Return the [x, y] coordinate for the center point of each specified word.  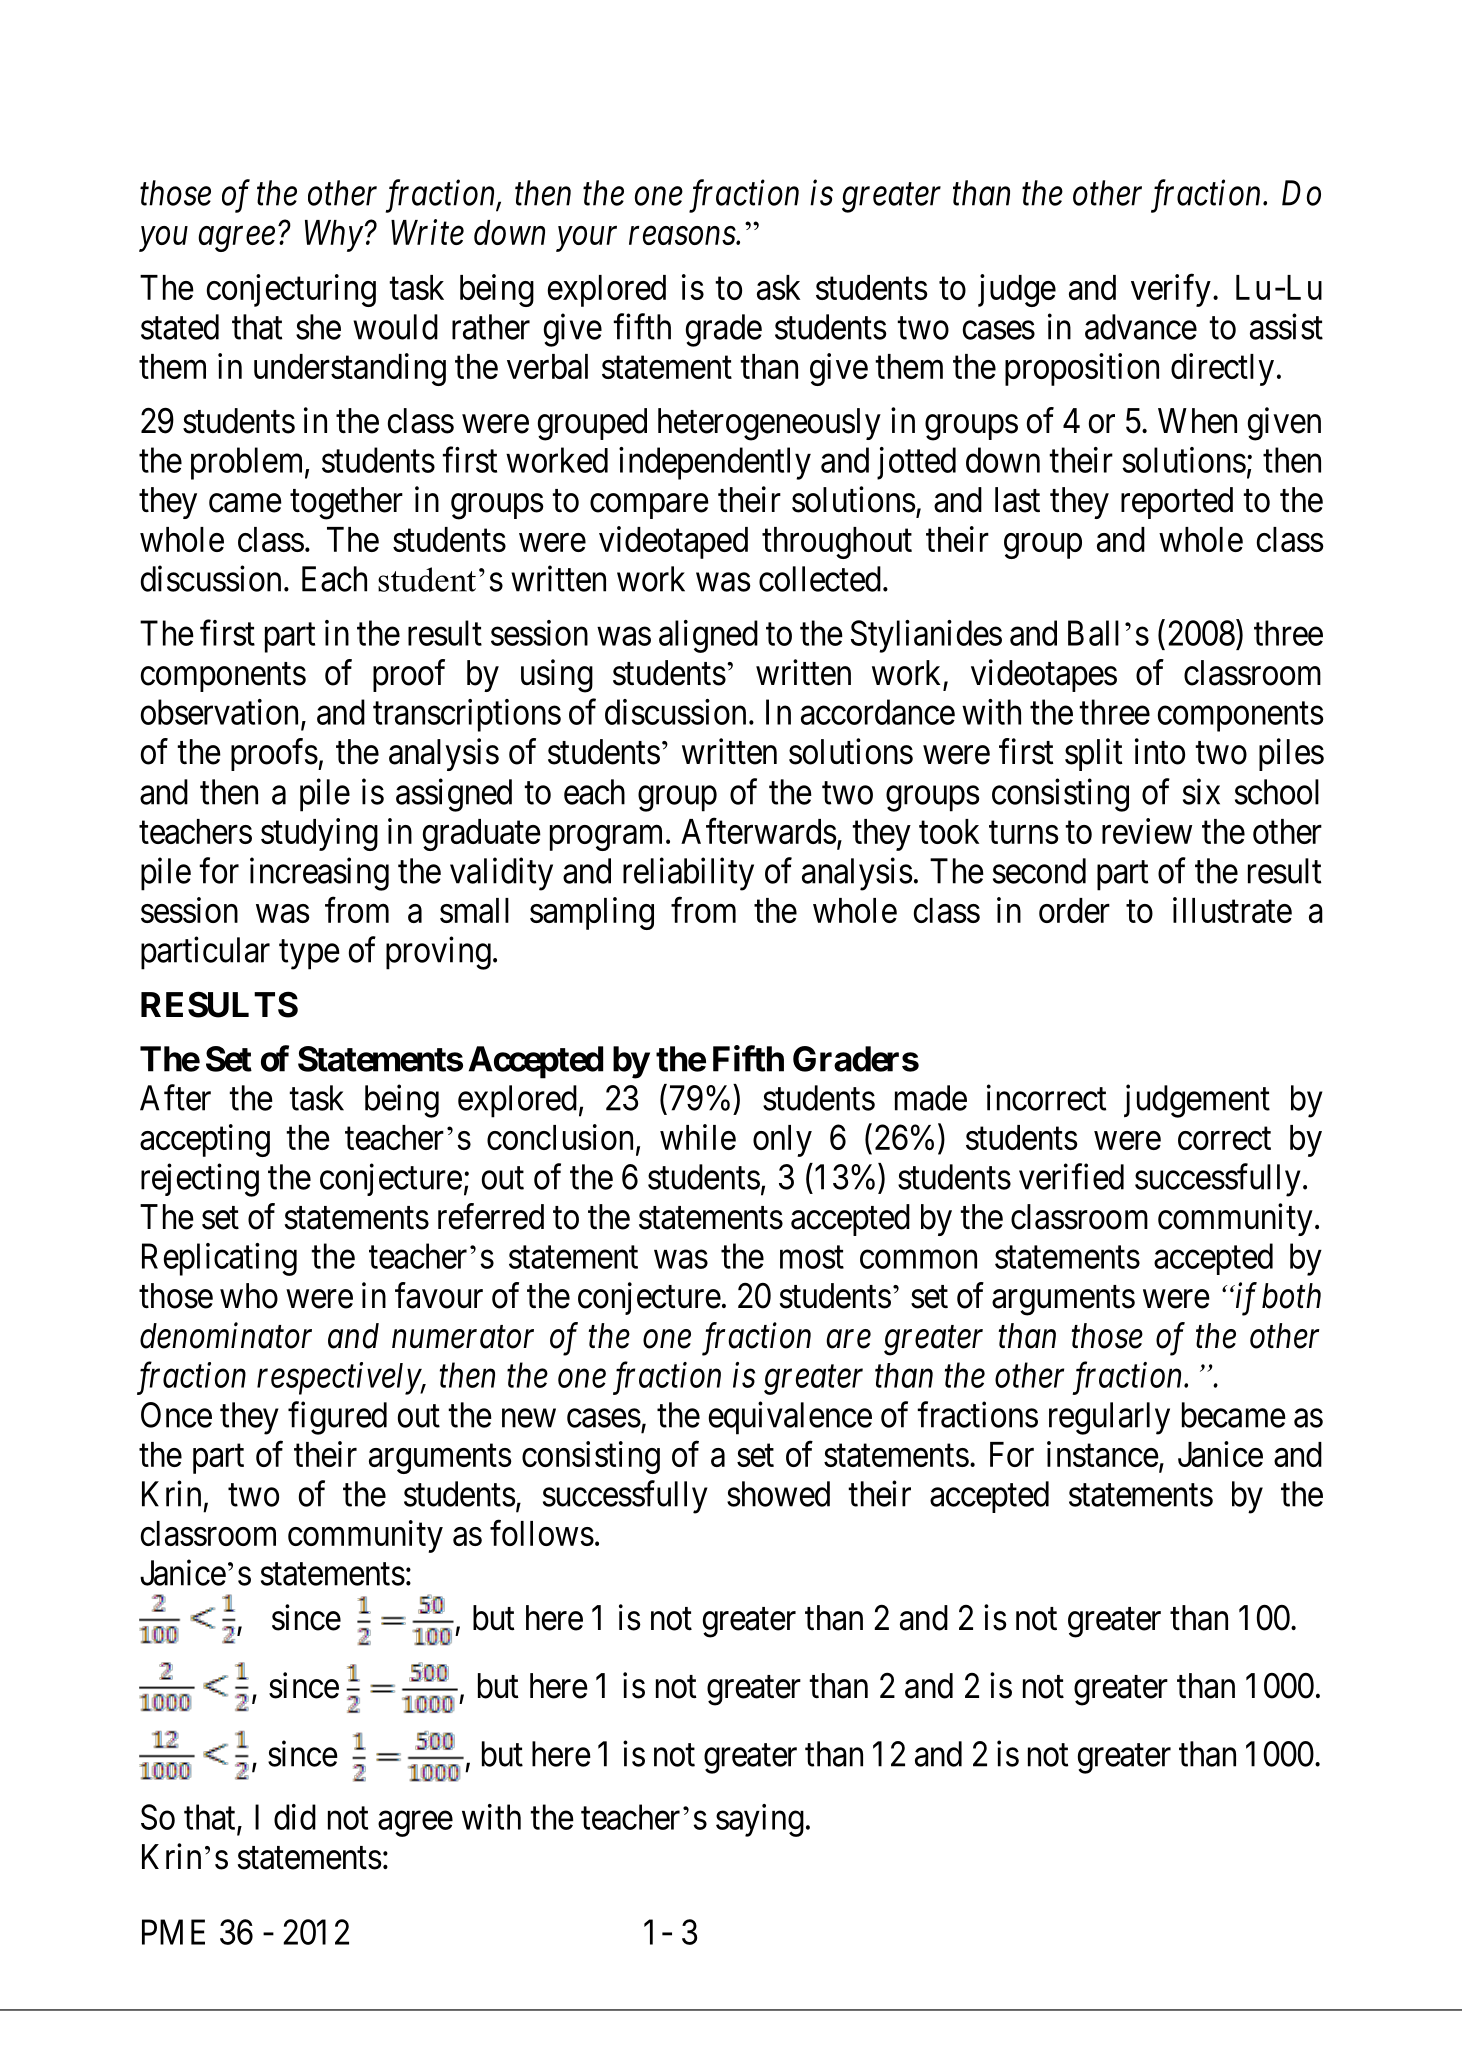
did [295, 1817]
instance [1103, 1454]
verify [1171, 290]
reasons [683, 236]
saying [760, 1820]
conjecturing [291, 290]
